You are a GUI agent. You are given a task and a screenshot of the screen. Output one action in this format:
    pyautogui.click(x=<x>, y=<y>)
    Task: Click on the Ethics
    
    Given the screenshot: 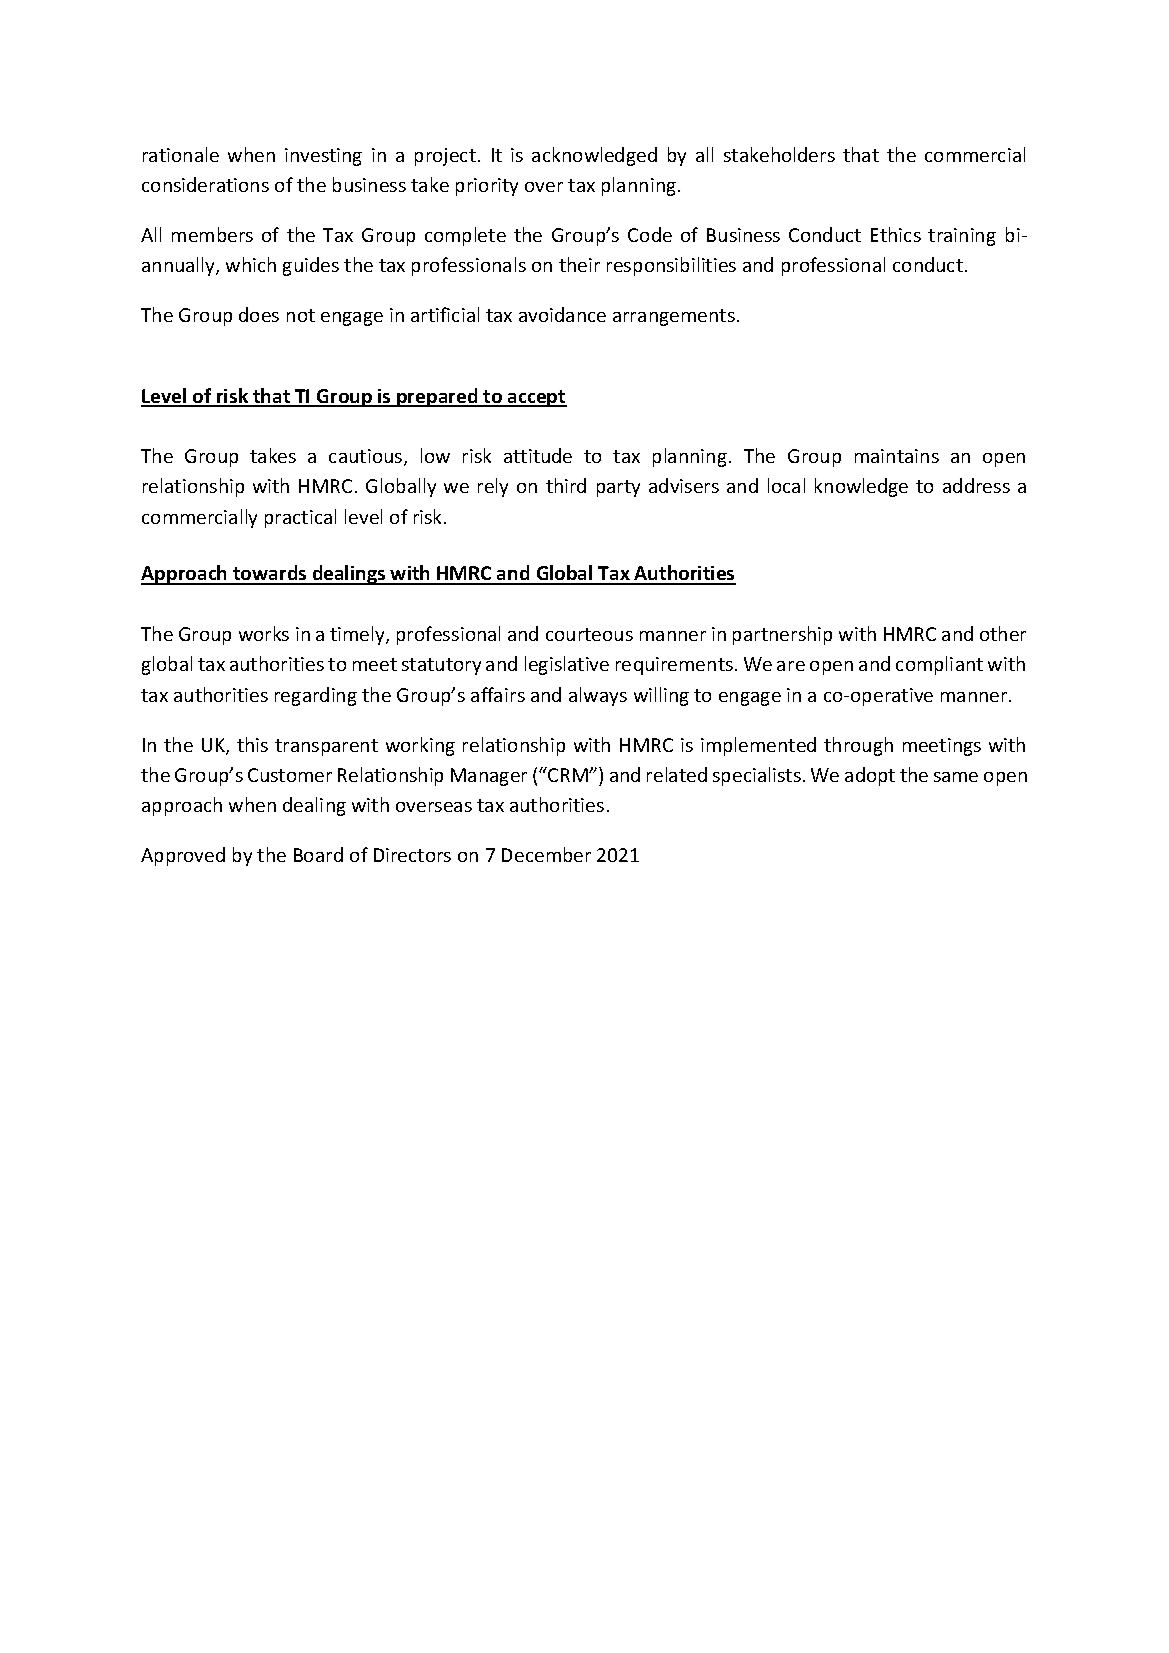 What is the action you would take?
    pyautogui.click(x=896, y=234)
